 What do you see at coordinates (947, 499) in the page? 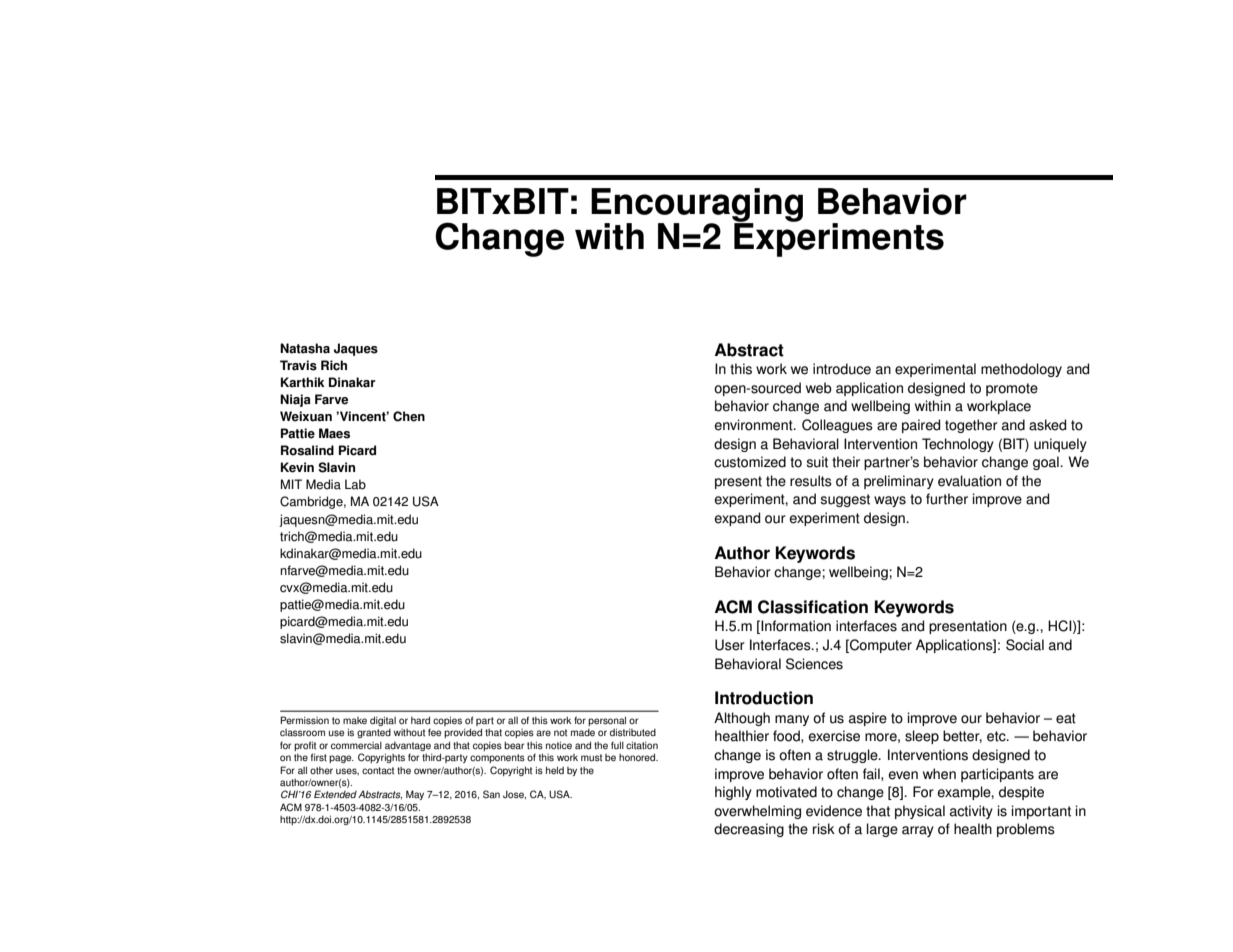
I see `further` at bounding box center [947, 499].
